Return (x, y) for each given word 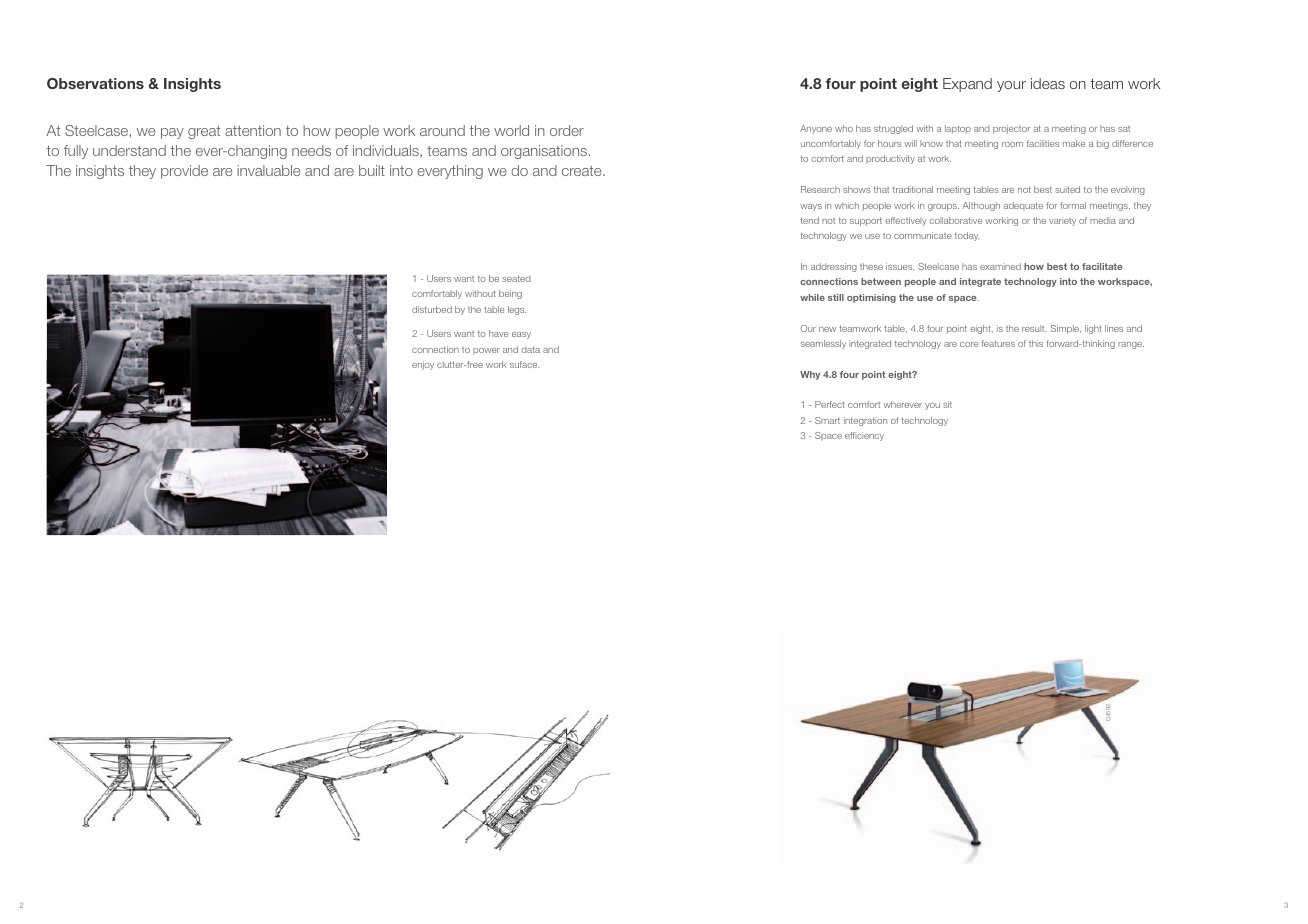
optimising (871, 298)
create (583, 171)
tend (810, 220)
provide (184, 172)
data (530, 349)
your (1011, 86)
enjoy (423, 365)
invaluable (268, 170)
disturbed (432, 309)
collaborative (955, 220)
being (510, 294)
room (1012, 144)
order (567, 130)
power (486, 351)
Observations (95, 83)
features (998, 343)
